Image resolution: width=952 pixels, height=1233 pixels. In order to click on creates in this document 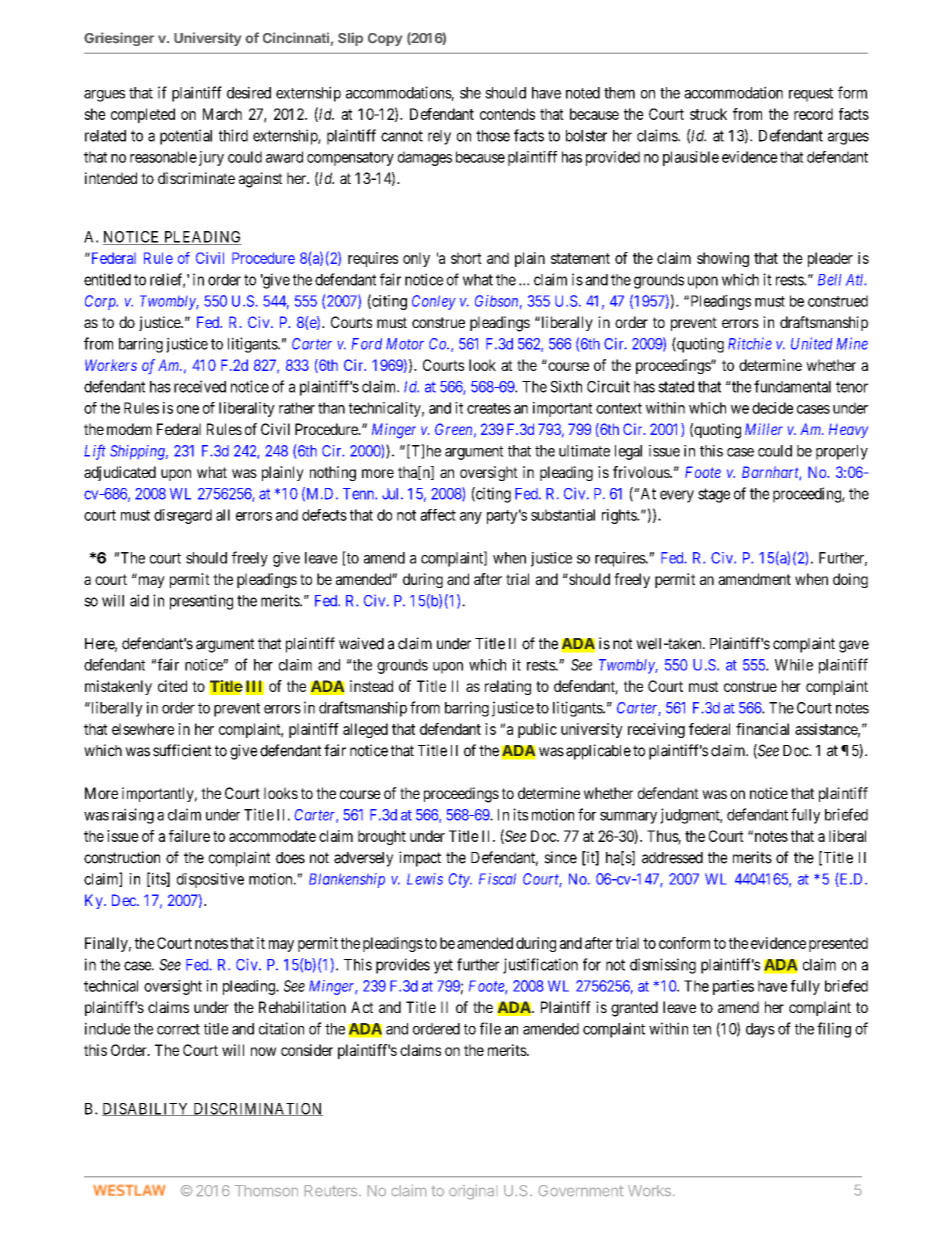, I will do `click(489, 408)`.
